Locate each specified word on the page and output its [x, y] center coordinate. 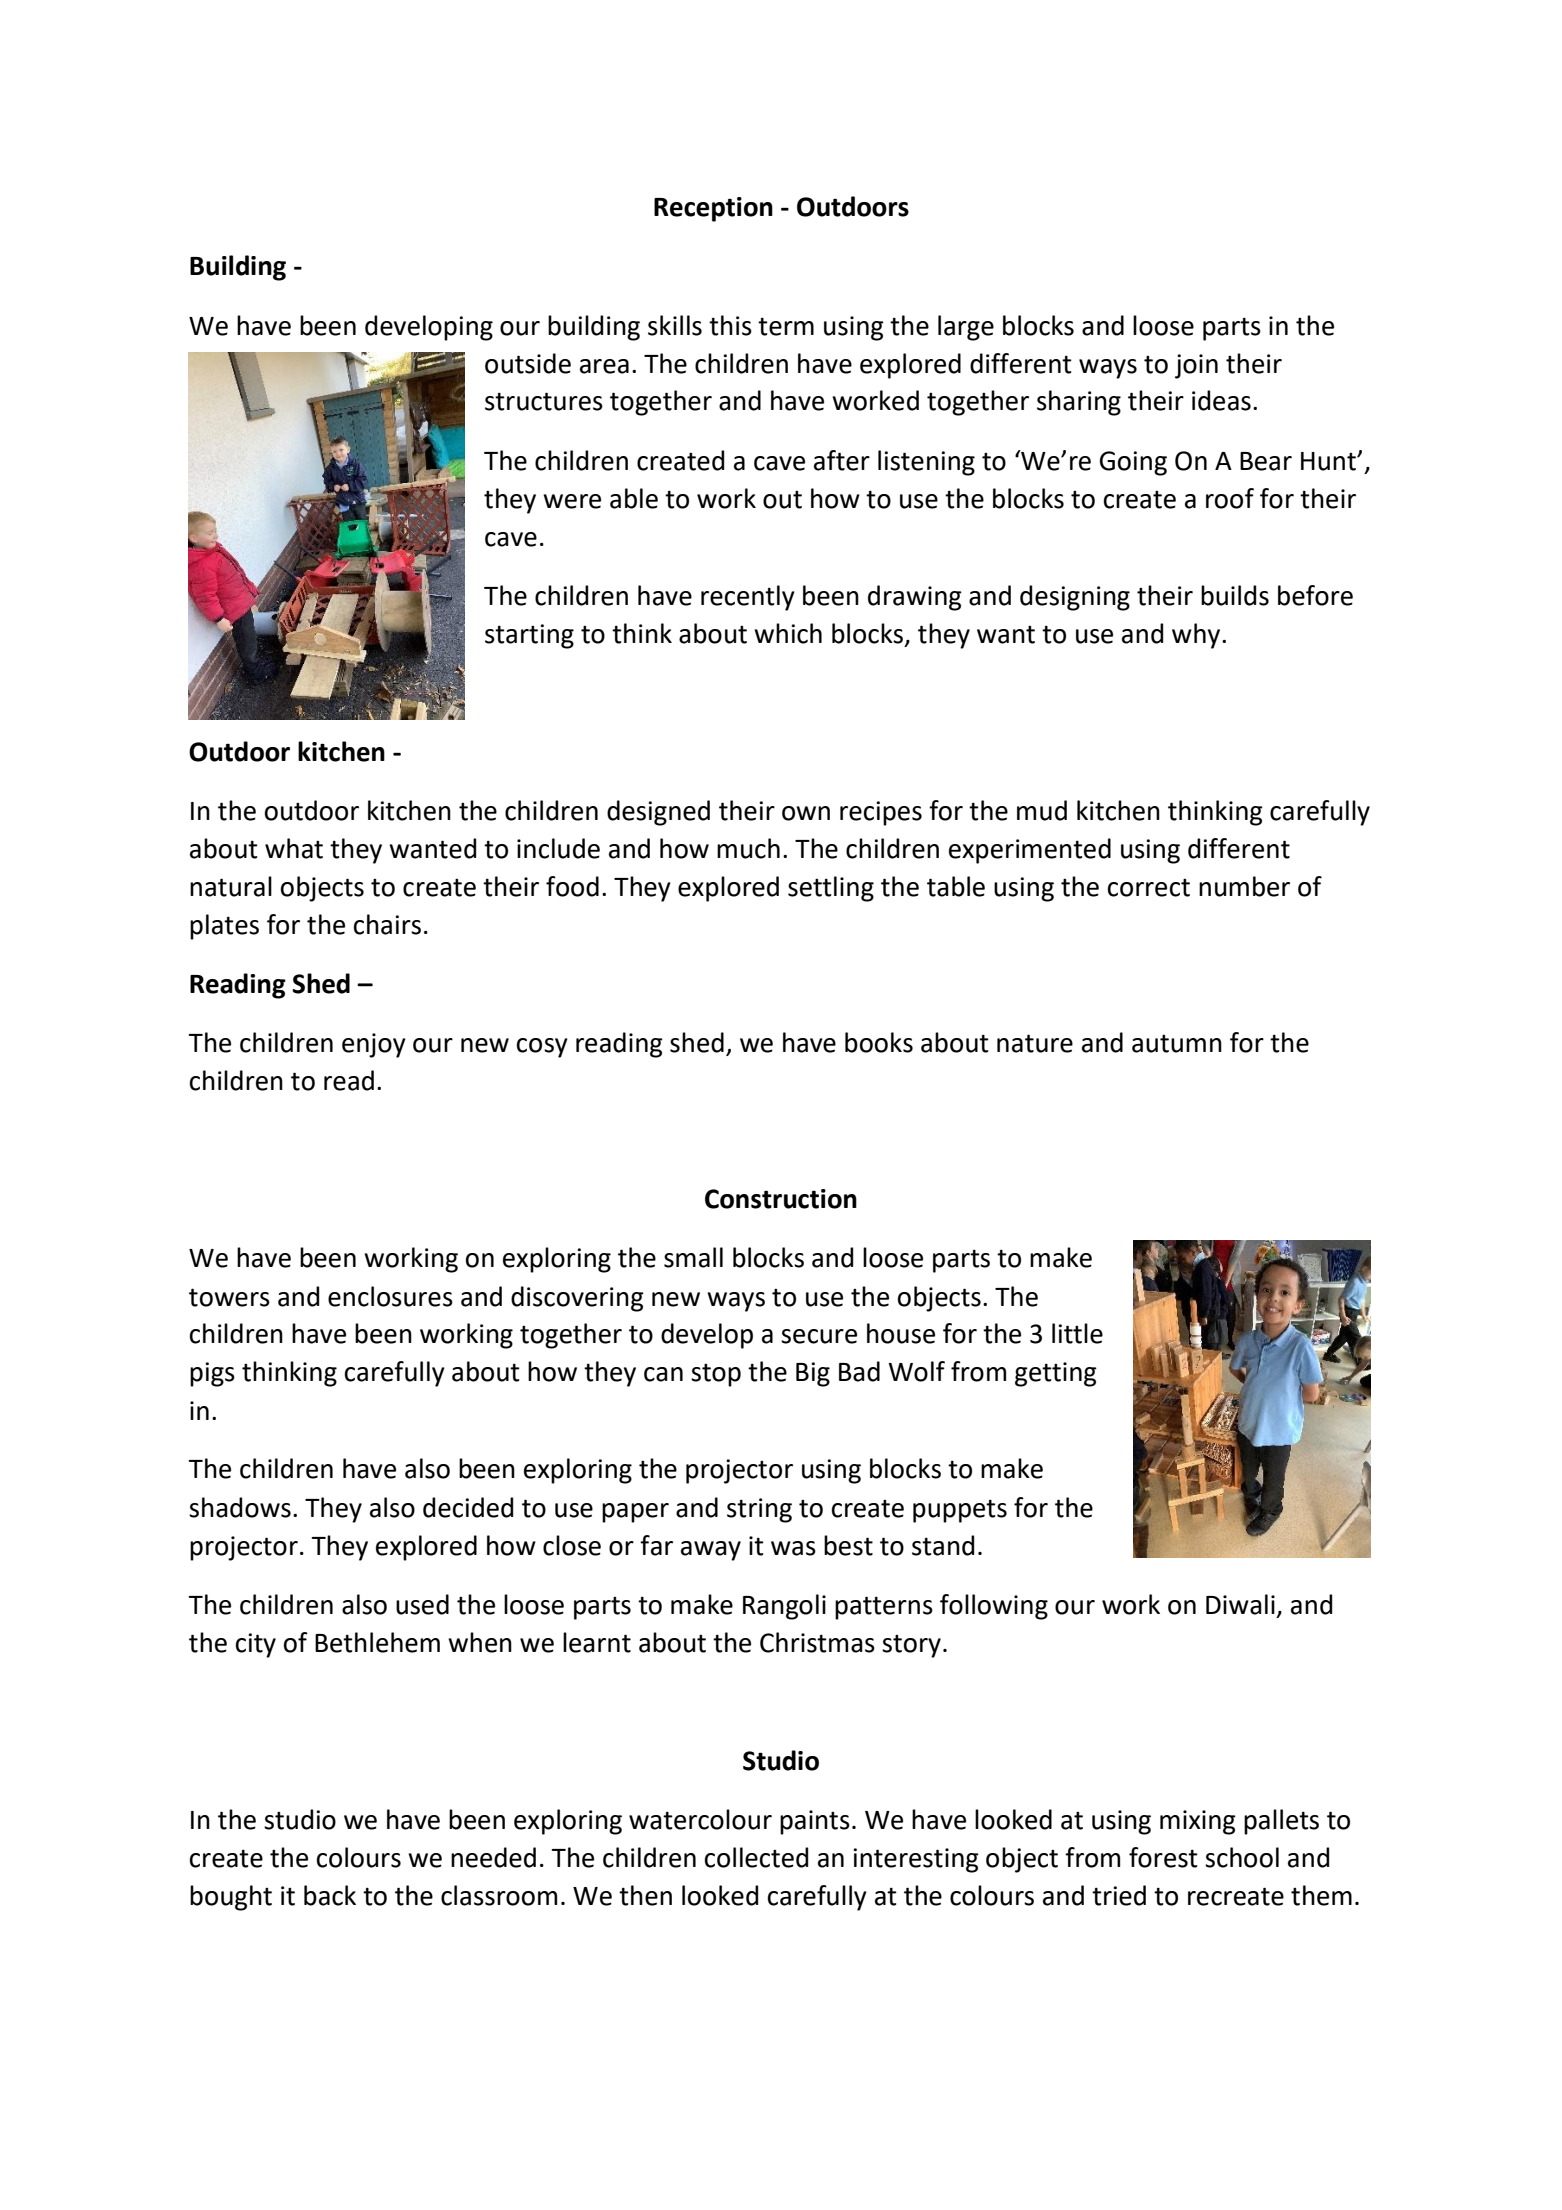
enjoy [374, 1045]
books [879, 1042]
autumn [1177, 1044]
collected [756, 1857]
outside [528, 363]
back [330, 1895]
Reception [713, 209]
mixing [1198, 1822]
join [1196, 366]
